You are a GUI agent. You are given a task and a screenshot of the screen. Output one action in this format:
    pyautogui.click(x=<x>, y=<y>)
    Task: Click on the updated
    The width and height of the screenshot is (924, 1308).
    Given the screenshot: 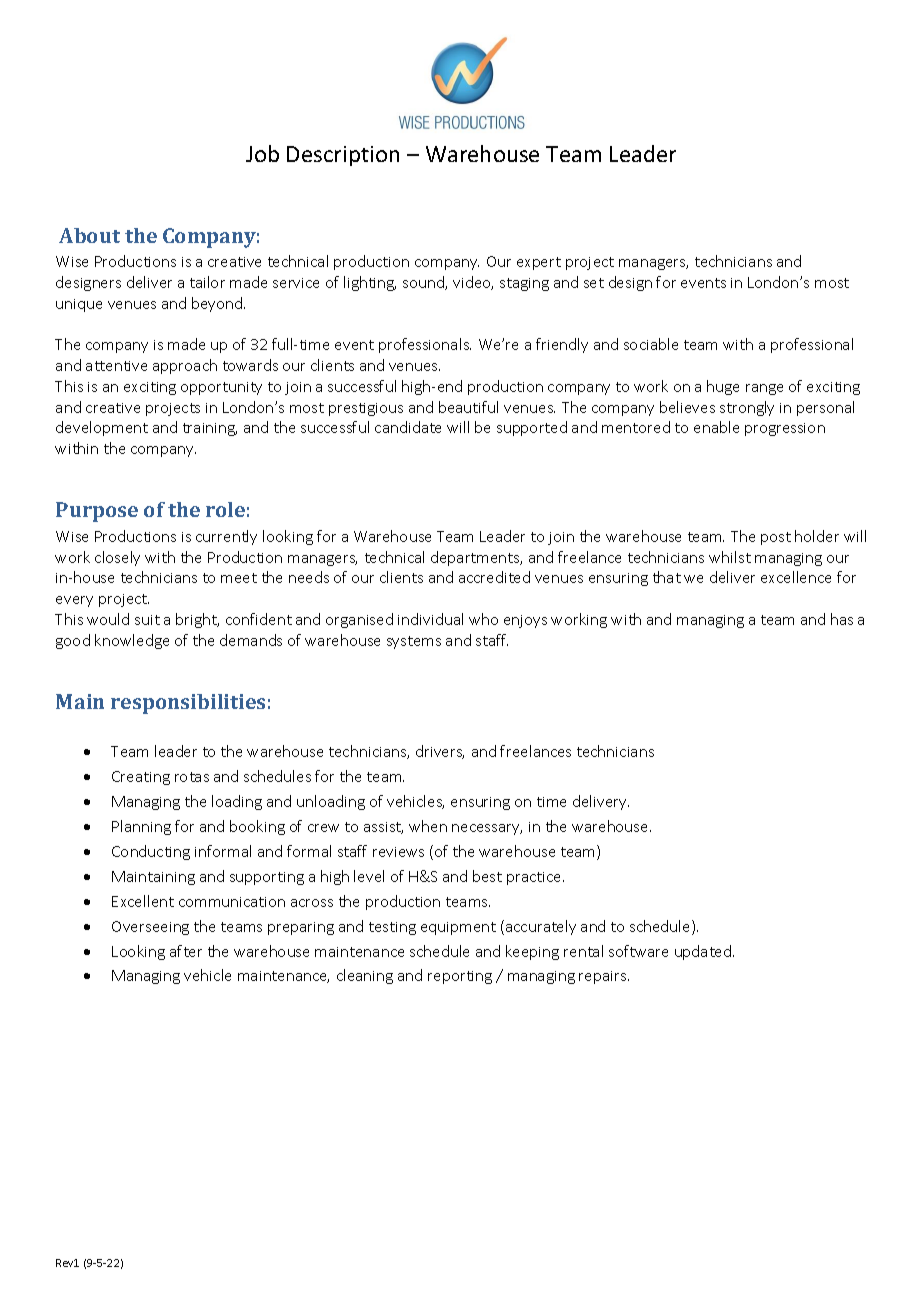 What is the action you would take?
    pyautogui.click(x=704, y=952)
